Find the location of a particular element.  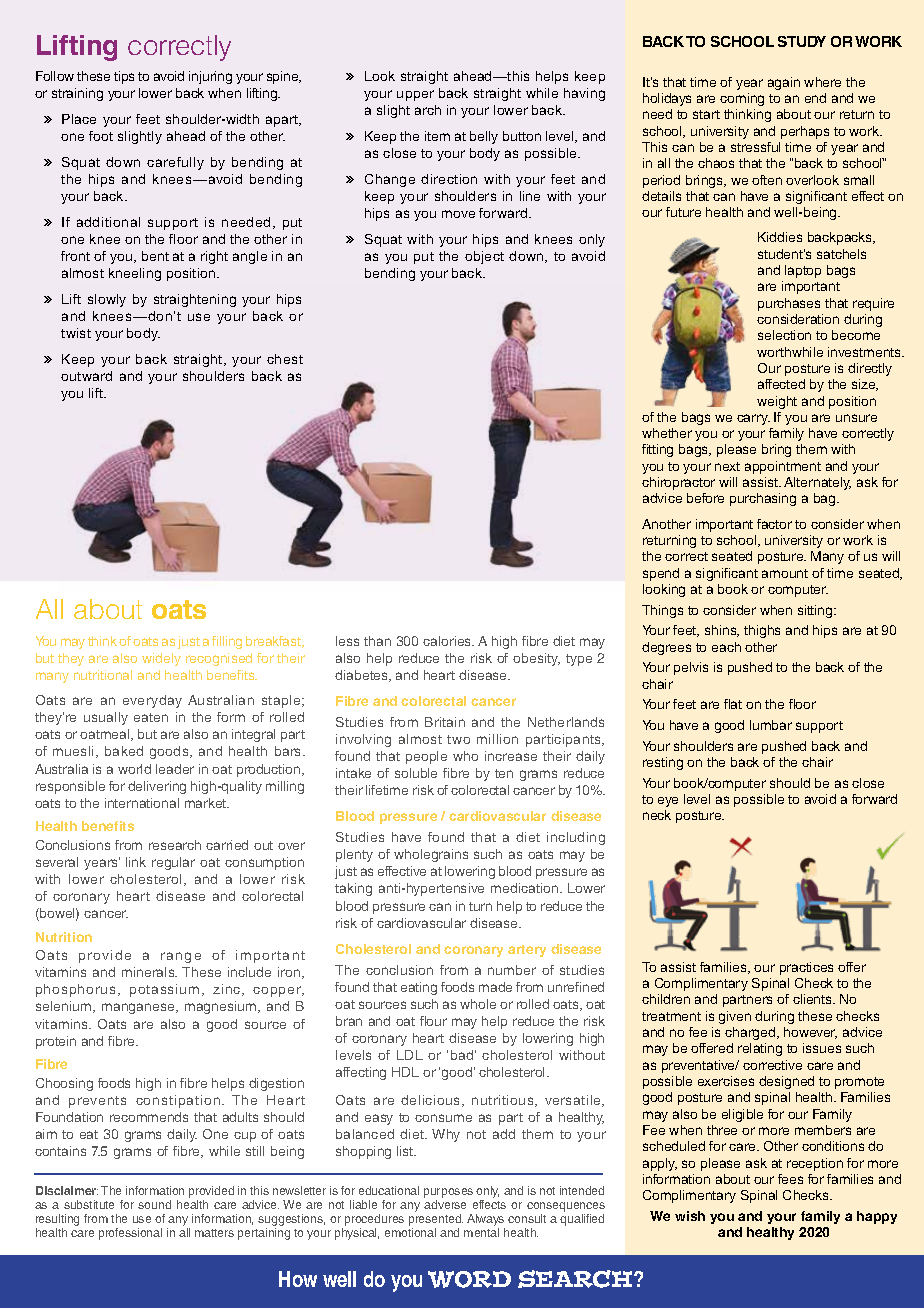

people is located at coordinates (426, 757).
